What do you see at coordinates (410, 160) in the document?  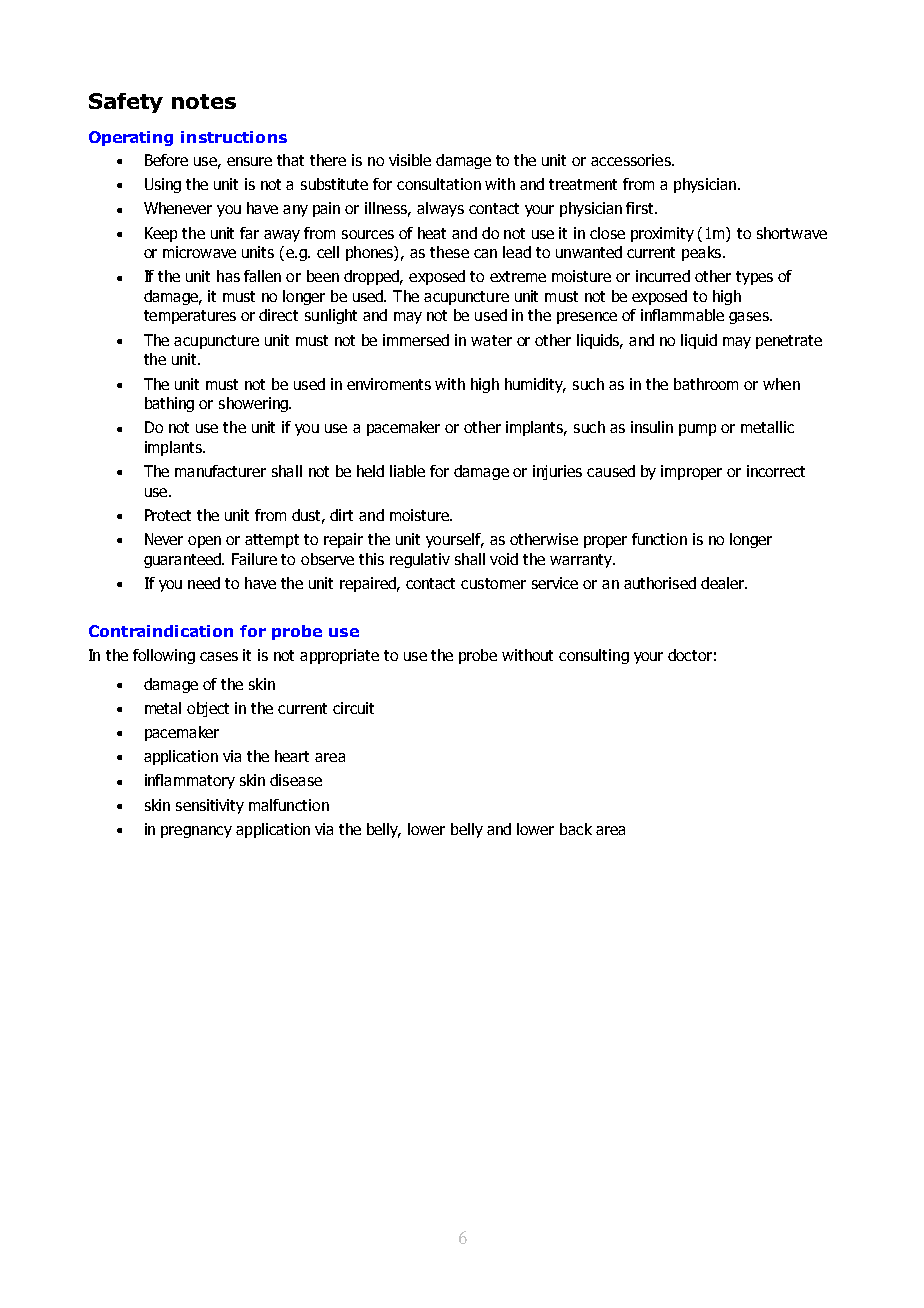 I see `visible` at bounding box center [410, 160].
